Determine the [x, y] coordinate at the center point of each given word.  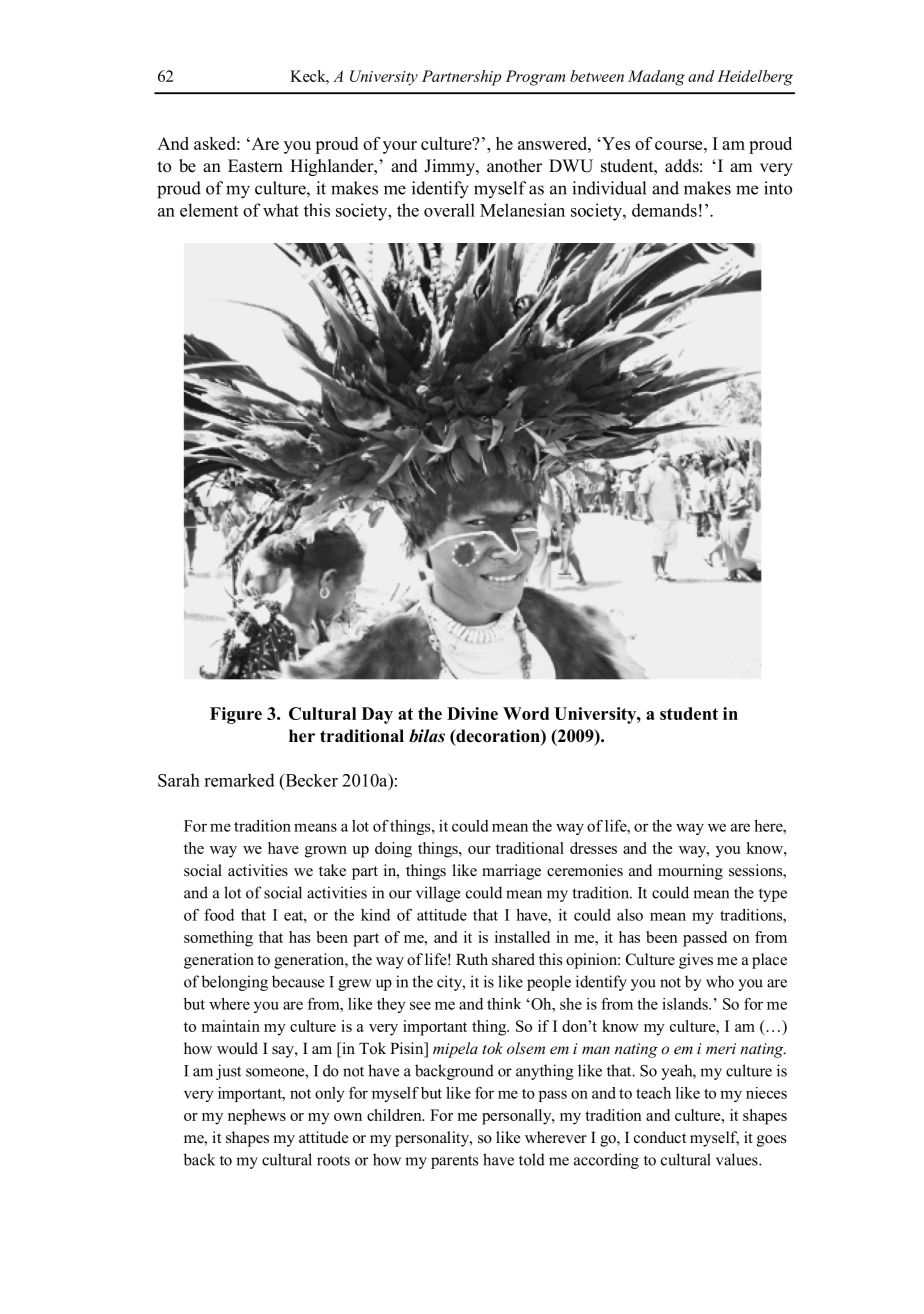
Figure [236, 715]
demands [664, 210]
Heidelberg [755, 78]
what [281, 210]
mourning [690, 872]
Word [526, 713]
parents [454, 1162]
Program [535, 78]
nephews [257, 1117]
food [219, 915]
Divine [472, 713]
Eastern [255, 166]
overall [449, 210]
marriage [511, 872]
